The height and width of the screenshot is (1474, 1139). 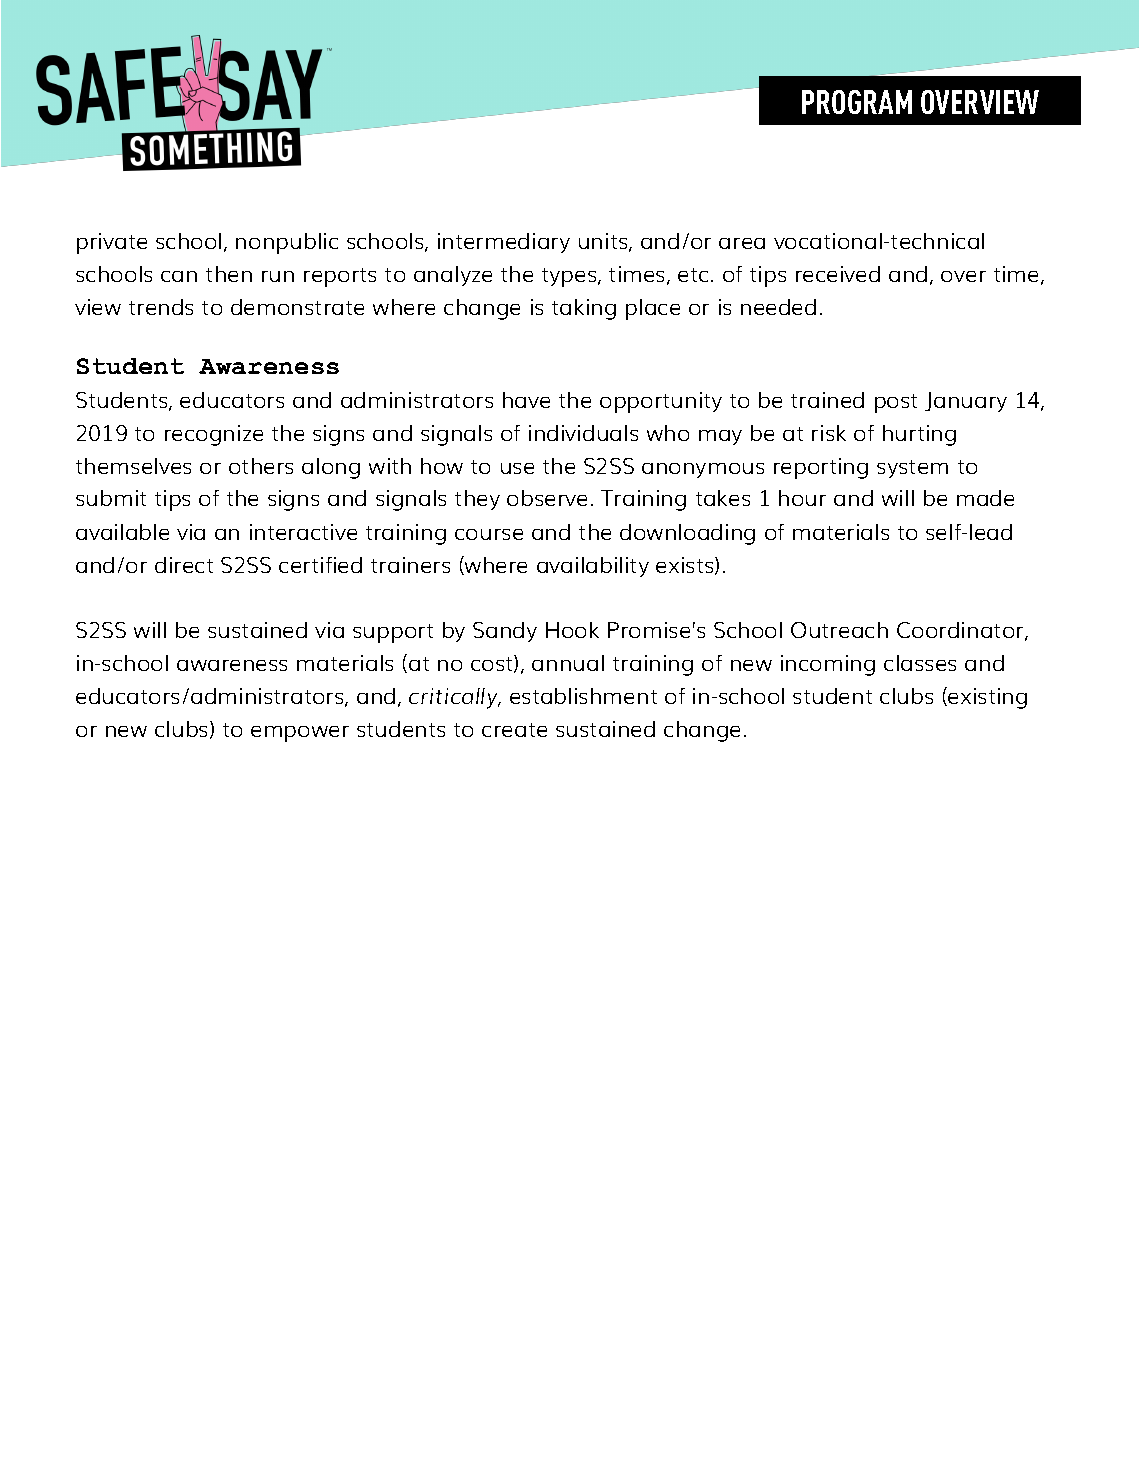 I want to click on hour, so click(x=802, y=498).
